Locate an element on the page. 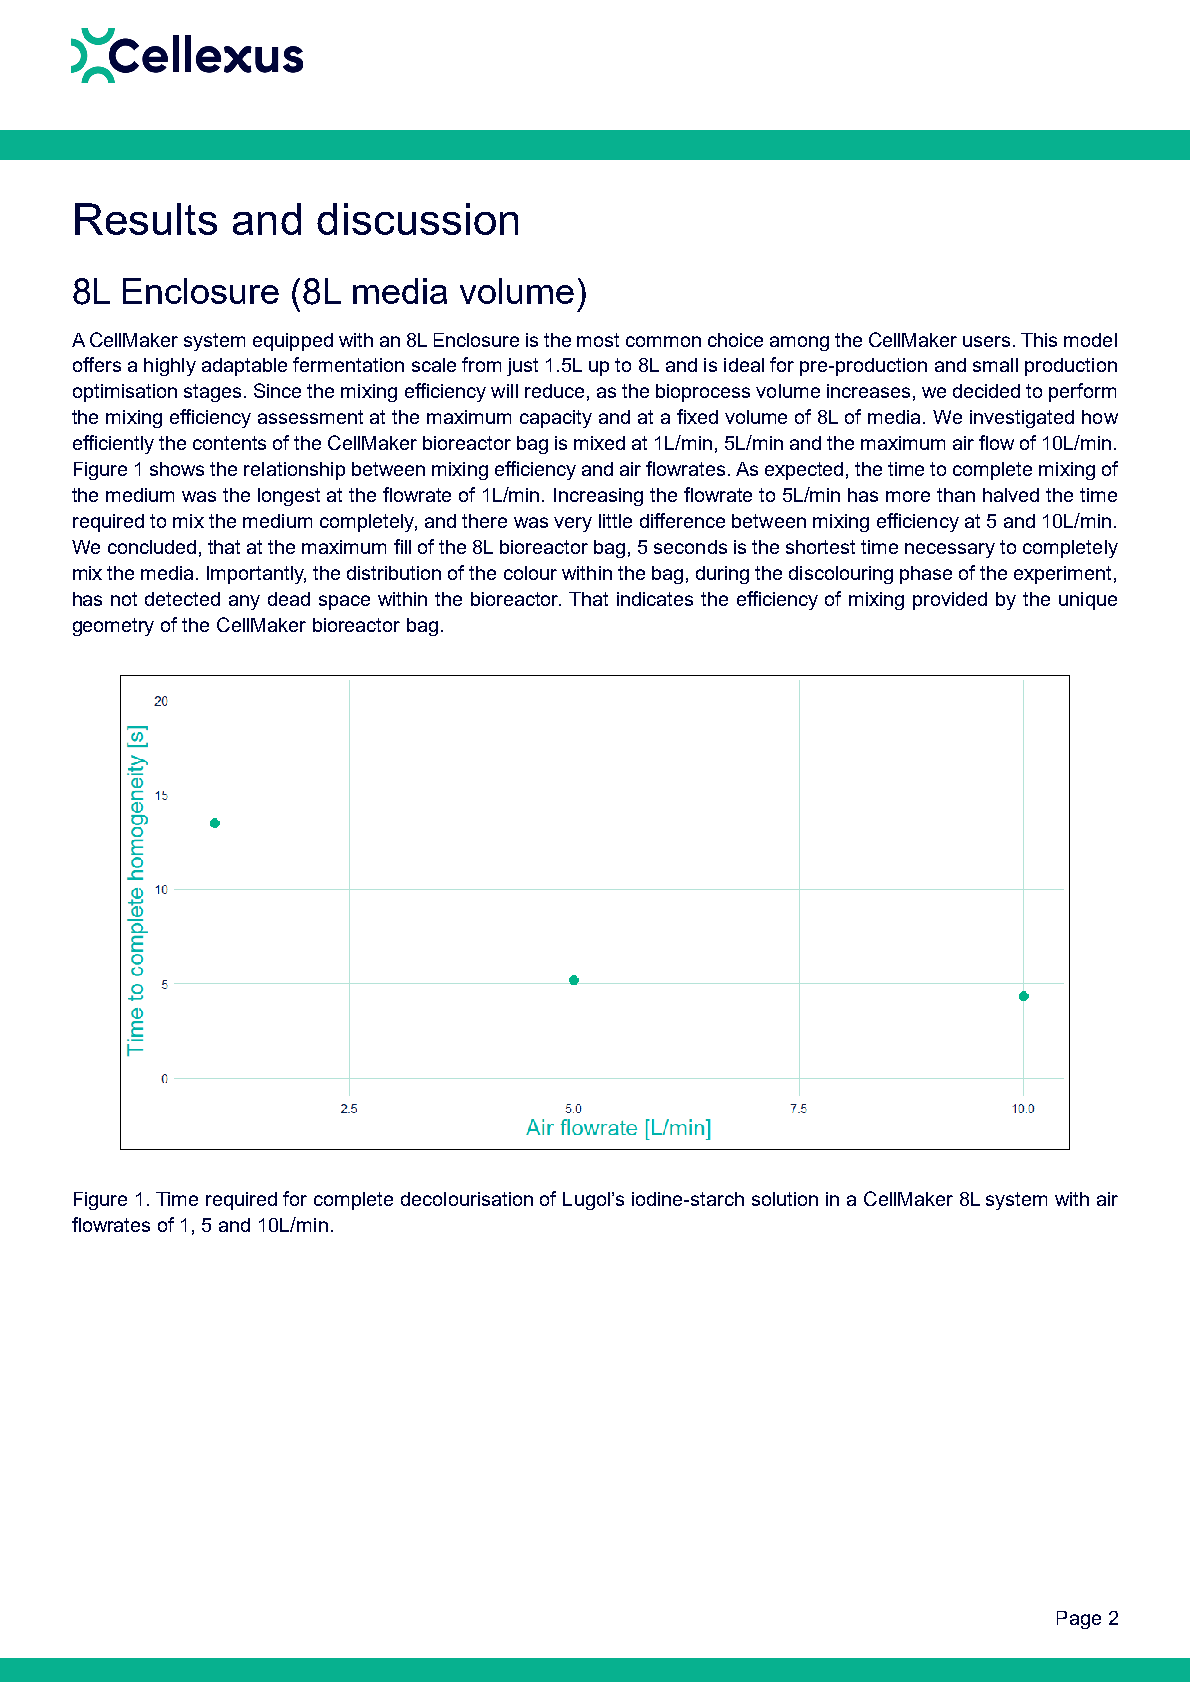 This page has height=1682, width=1190. solution is located at coordinates (785, 1199).
